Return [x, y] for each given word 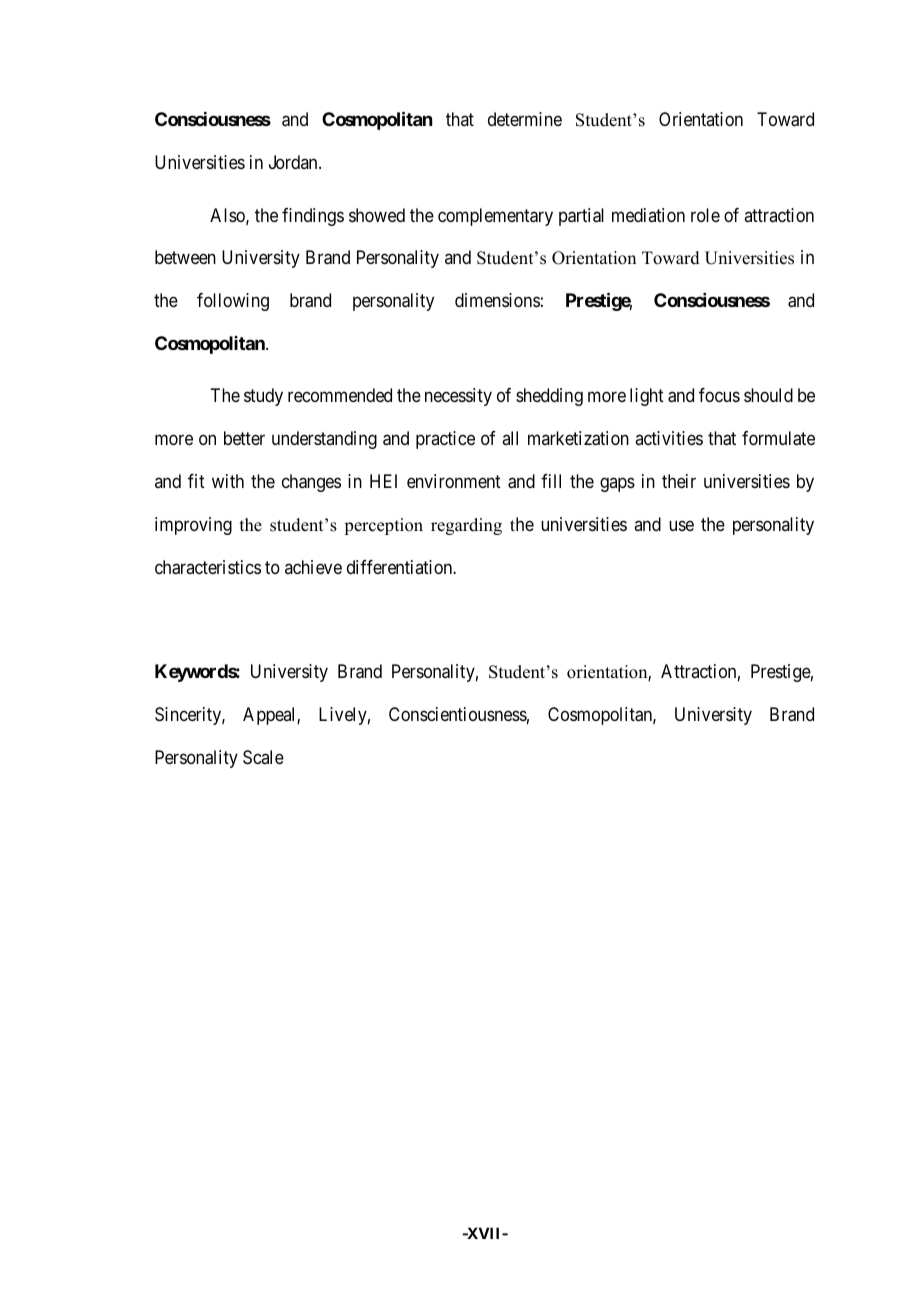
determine [525, 119]
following [233, 302]
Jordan [294, 162]
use [681, 526]
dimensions [497, 300]
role [705, 215]
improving [193, 526]
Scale [263, 757]
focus [719, 395]
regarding [466, 526]
